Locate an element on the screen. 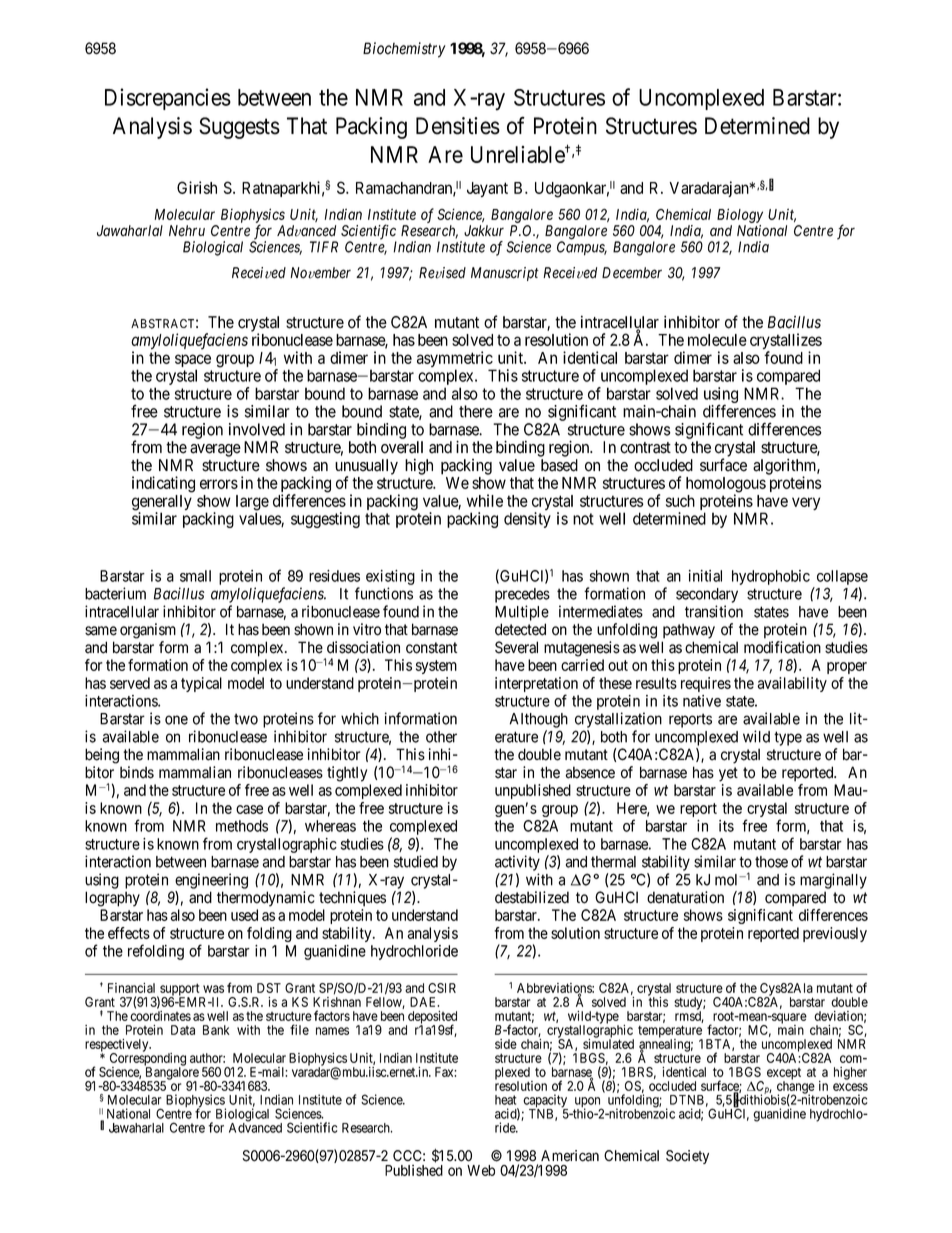  Densities is located at coordinates (458, 126).
